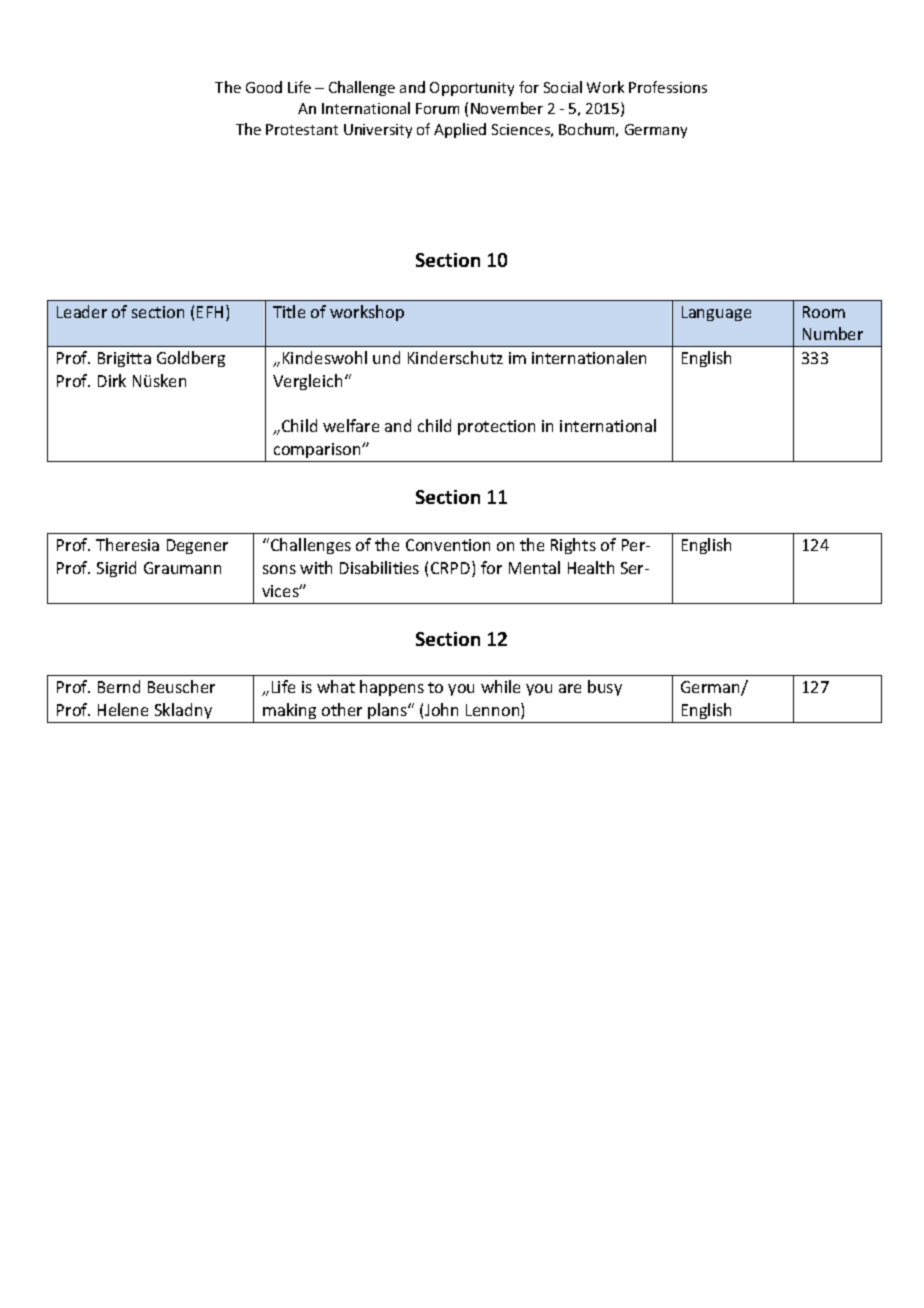 This screenshot has height=1308, width=924. What do you see at coordinates (119, 686) in the screenshot?
I see `Bernd` at bounding box center [119, 686].
